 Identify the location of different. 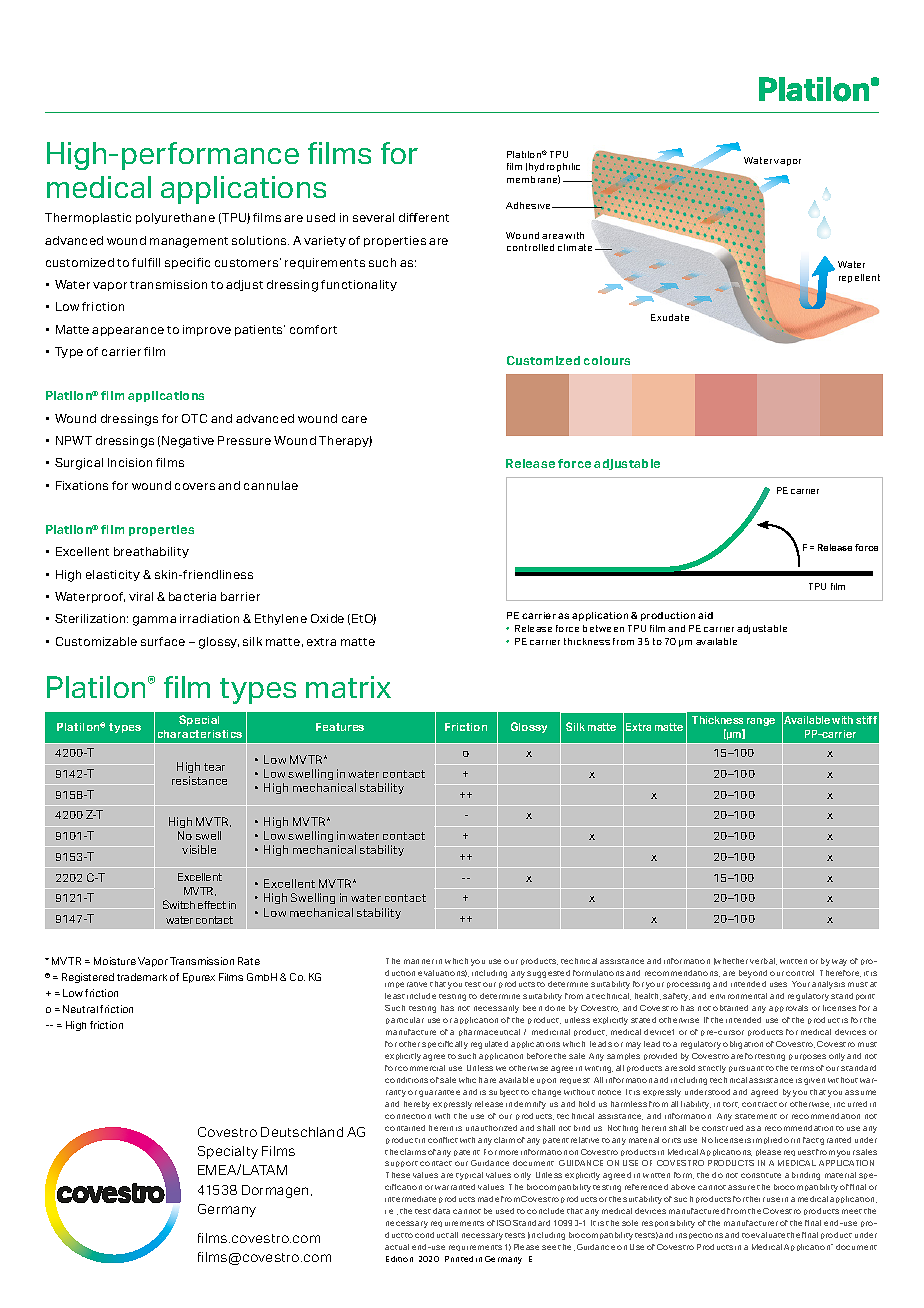
(424, 217).
